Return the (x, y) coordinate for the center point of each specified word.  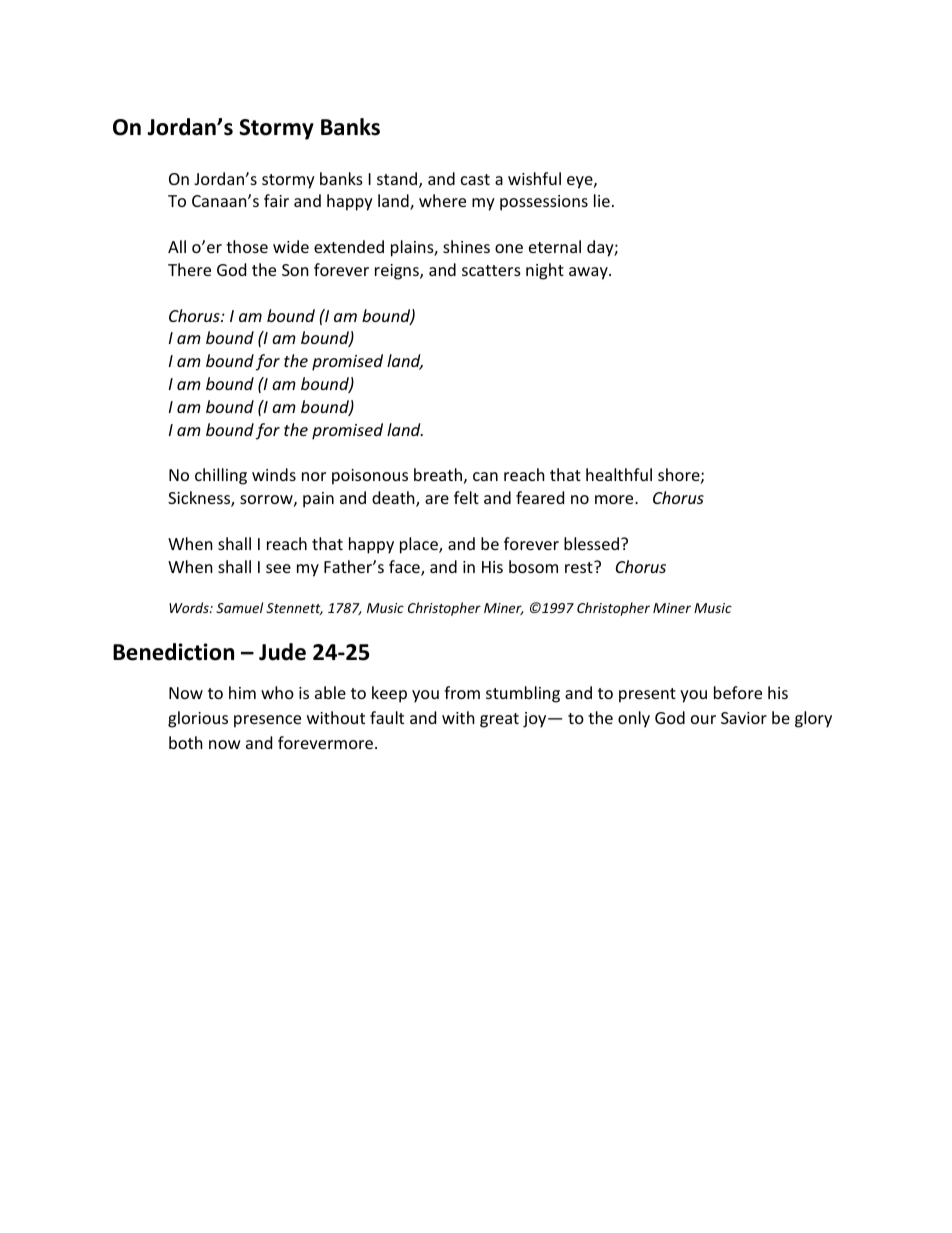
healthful (619, 474)
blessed (591, 543)
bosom (533, 566)
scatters (491, 270)
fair (276, 200)
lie (602, 200)
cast (475, 179)
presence (267, 721)
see (278, 568)
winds (274, 474)
